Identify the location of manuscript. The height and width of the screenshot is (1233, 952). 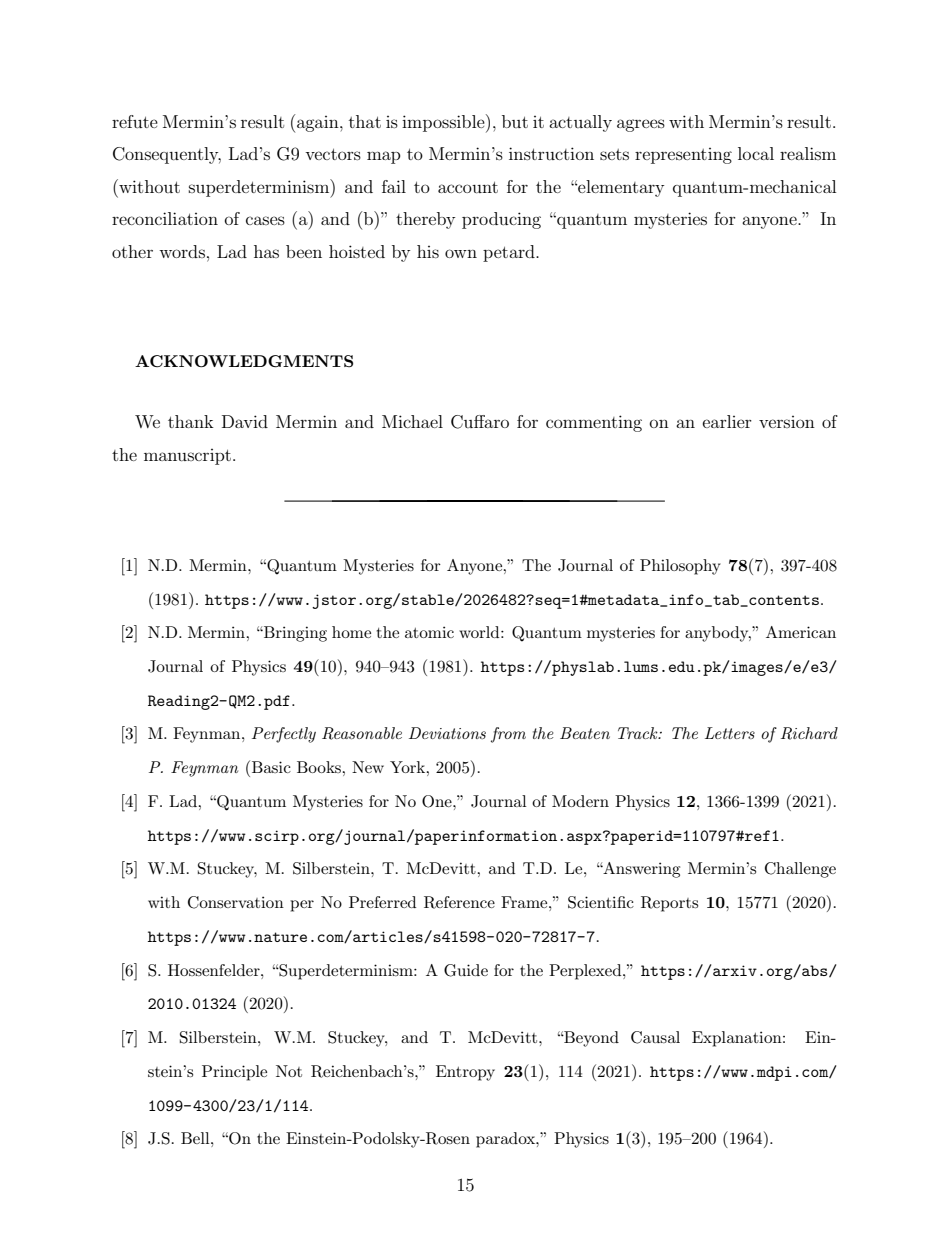
(187, 457).
